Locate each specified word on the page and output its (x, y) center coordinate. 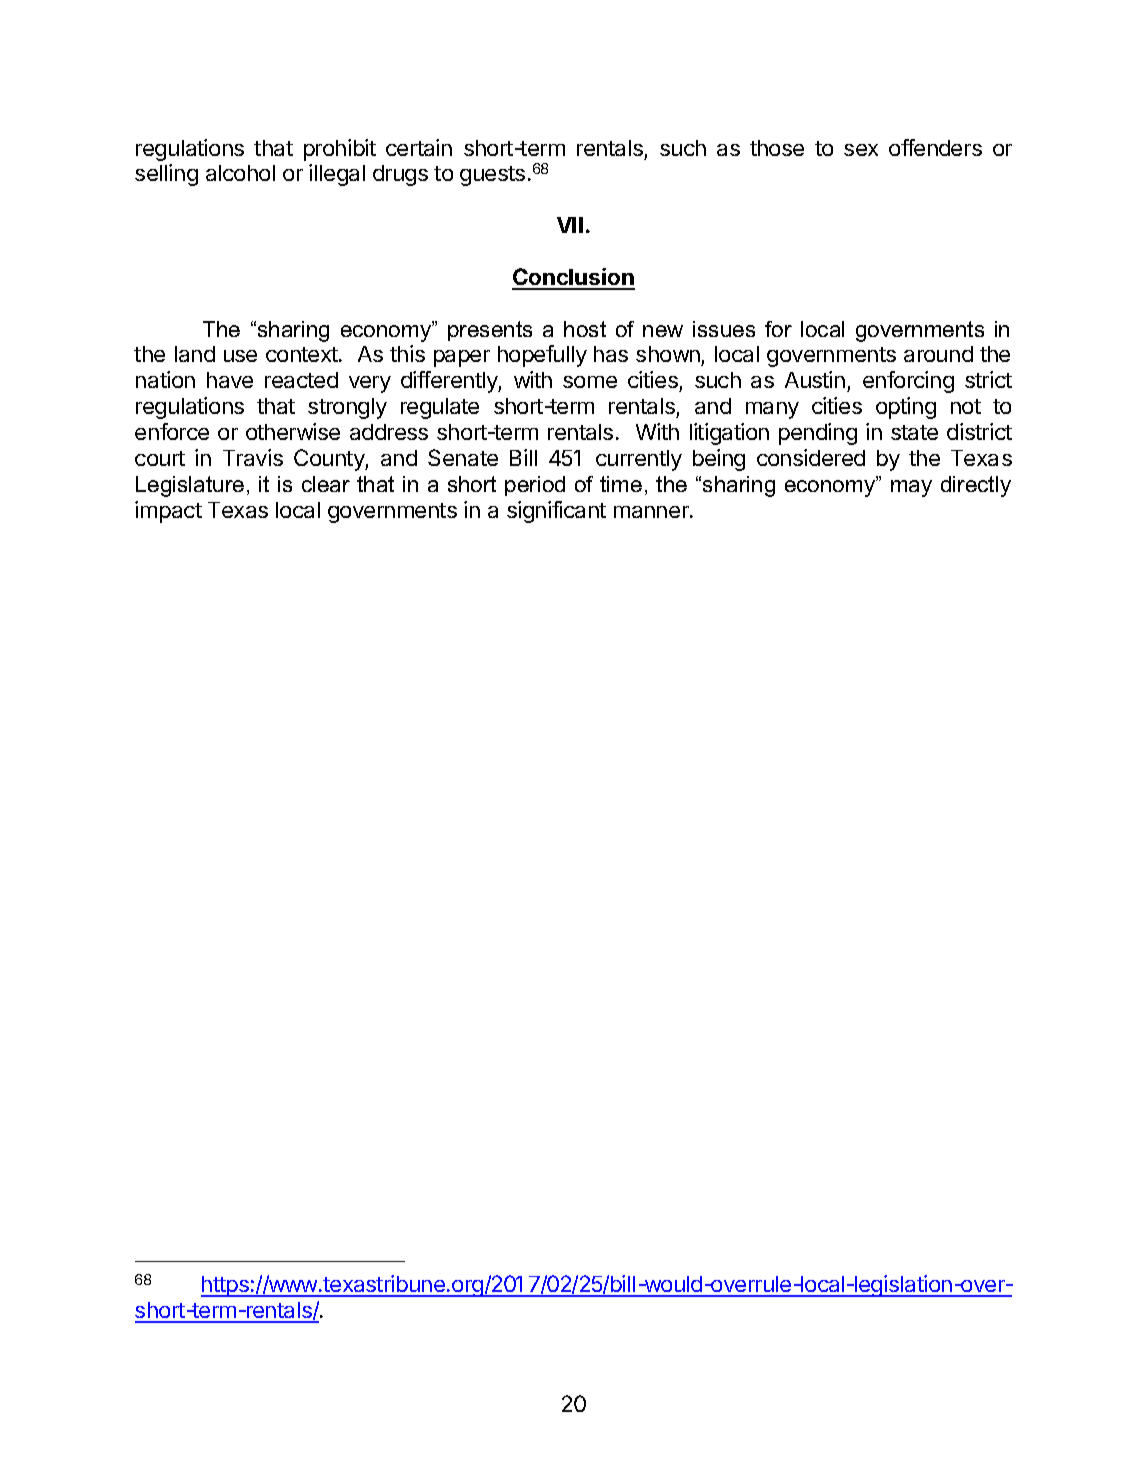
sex (861, 150)
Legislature (190, 486)
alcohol (240, 173)
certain (419, 147)
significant (556, 512)
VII (570, 225)
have (230, 380)
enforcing (908, 382)
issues (724, 329)
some (590, 382)
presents (490, 331)
